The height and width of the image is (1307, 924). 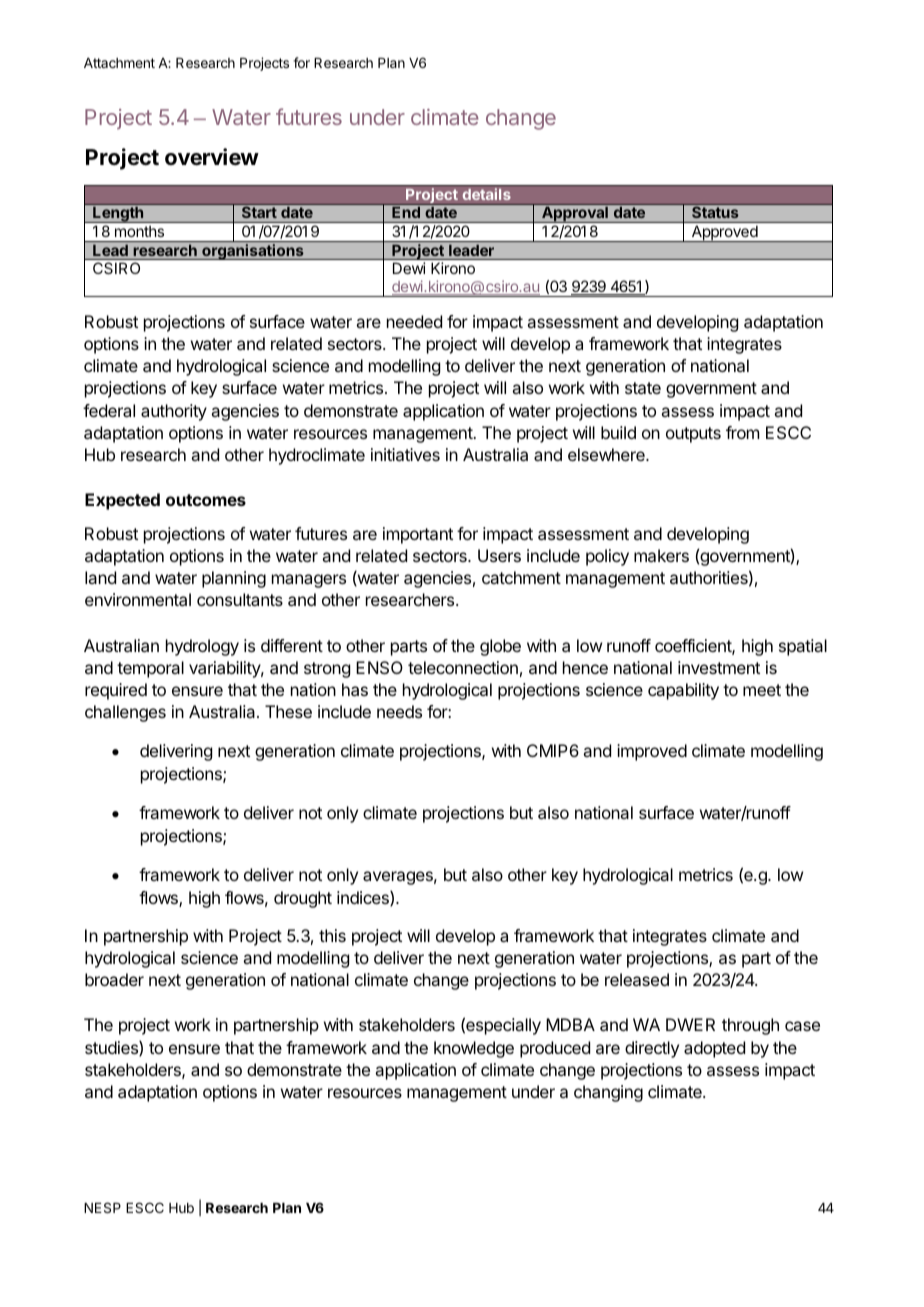 I want to click on knowledge, so click(x=474, y=1049).
